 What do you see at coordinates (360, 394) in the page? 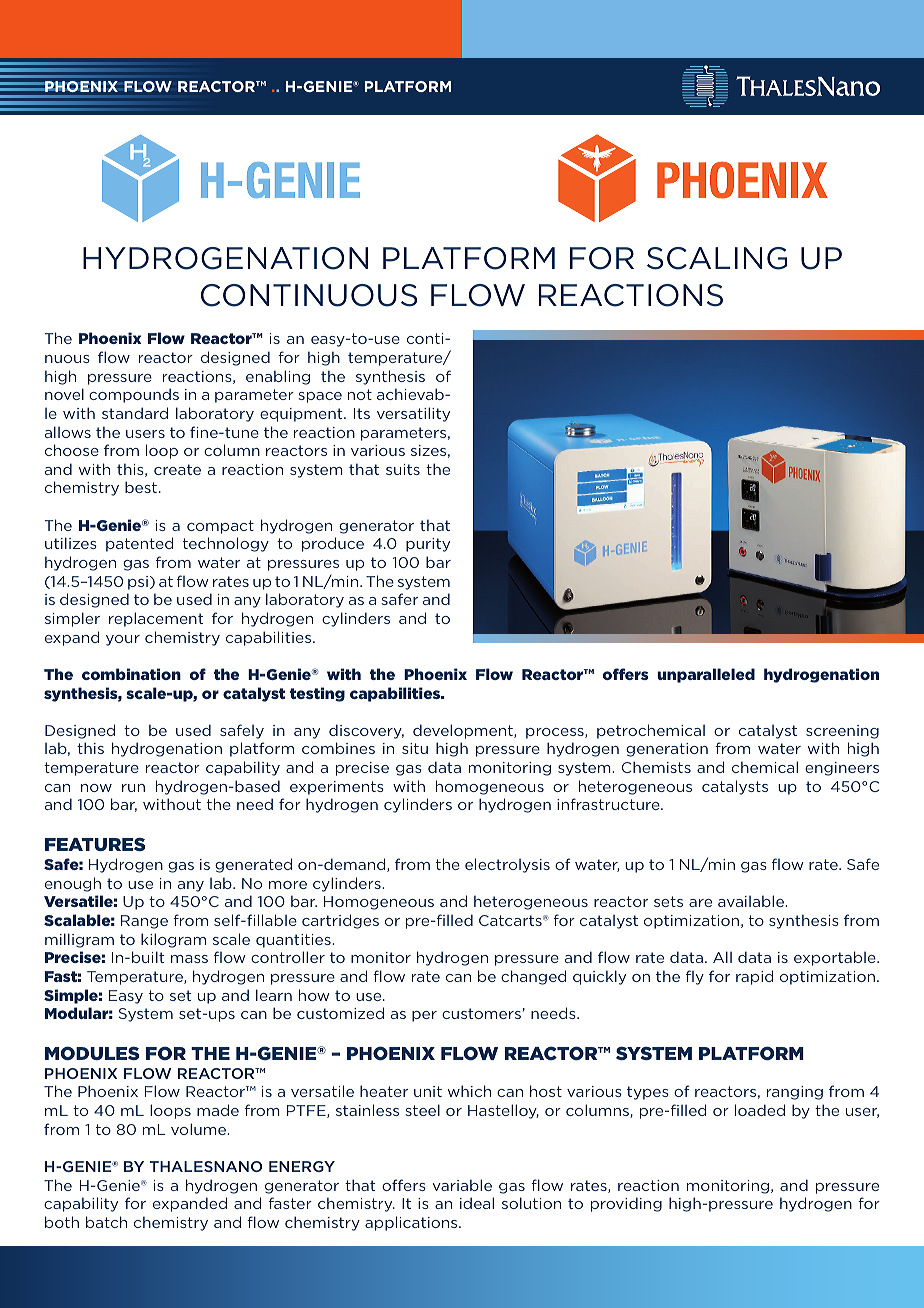
I see `not` at bounding box center [360, 394].
